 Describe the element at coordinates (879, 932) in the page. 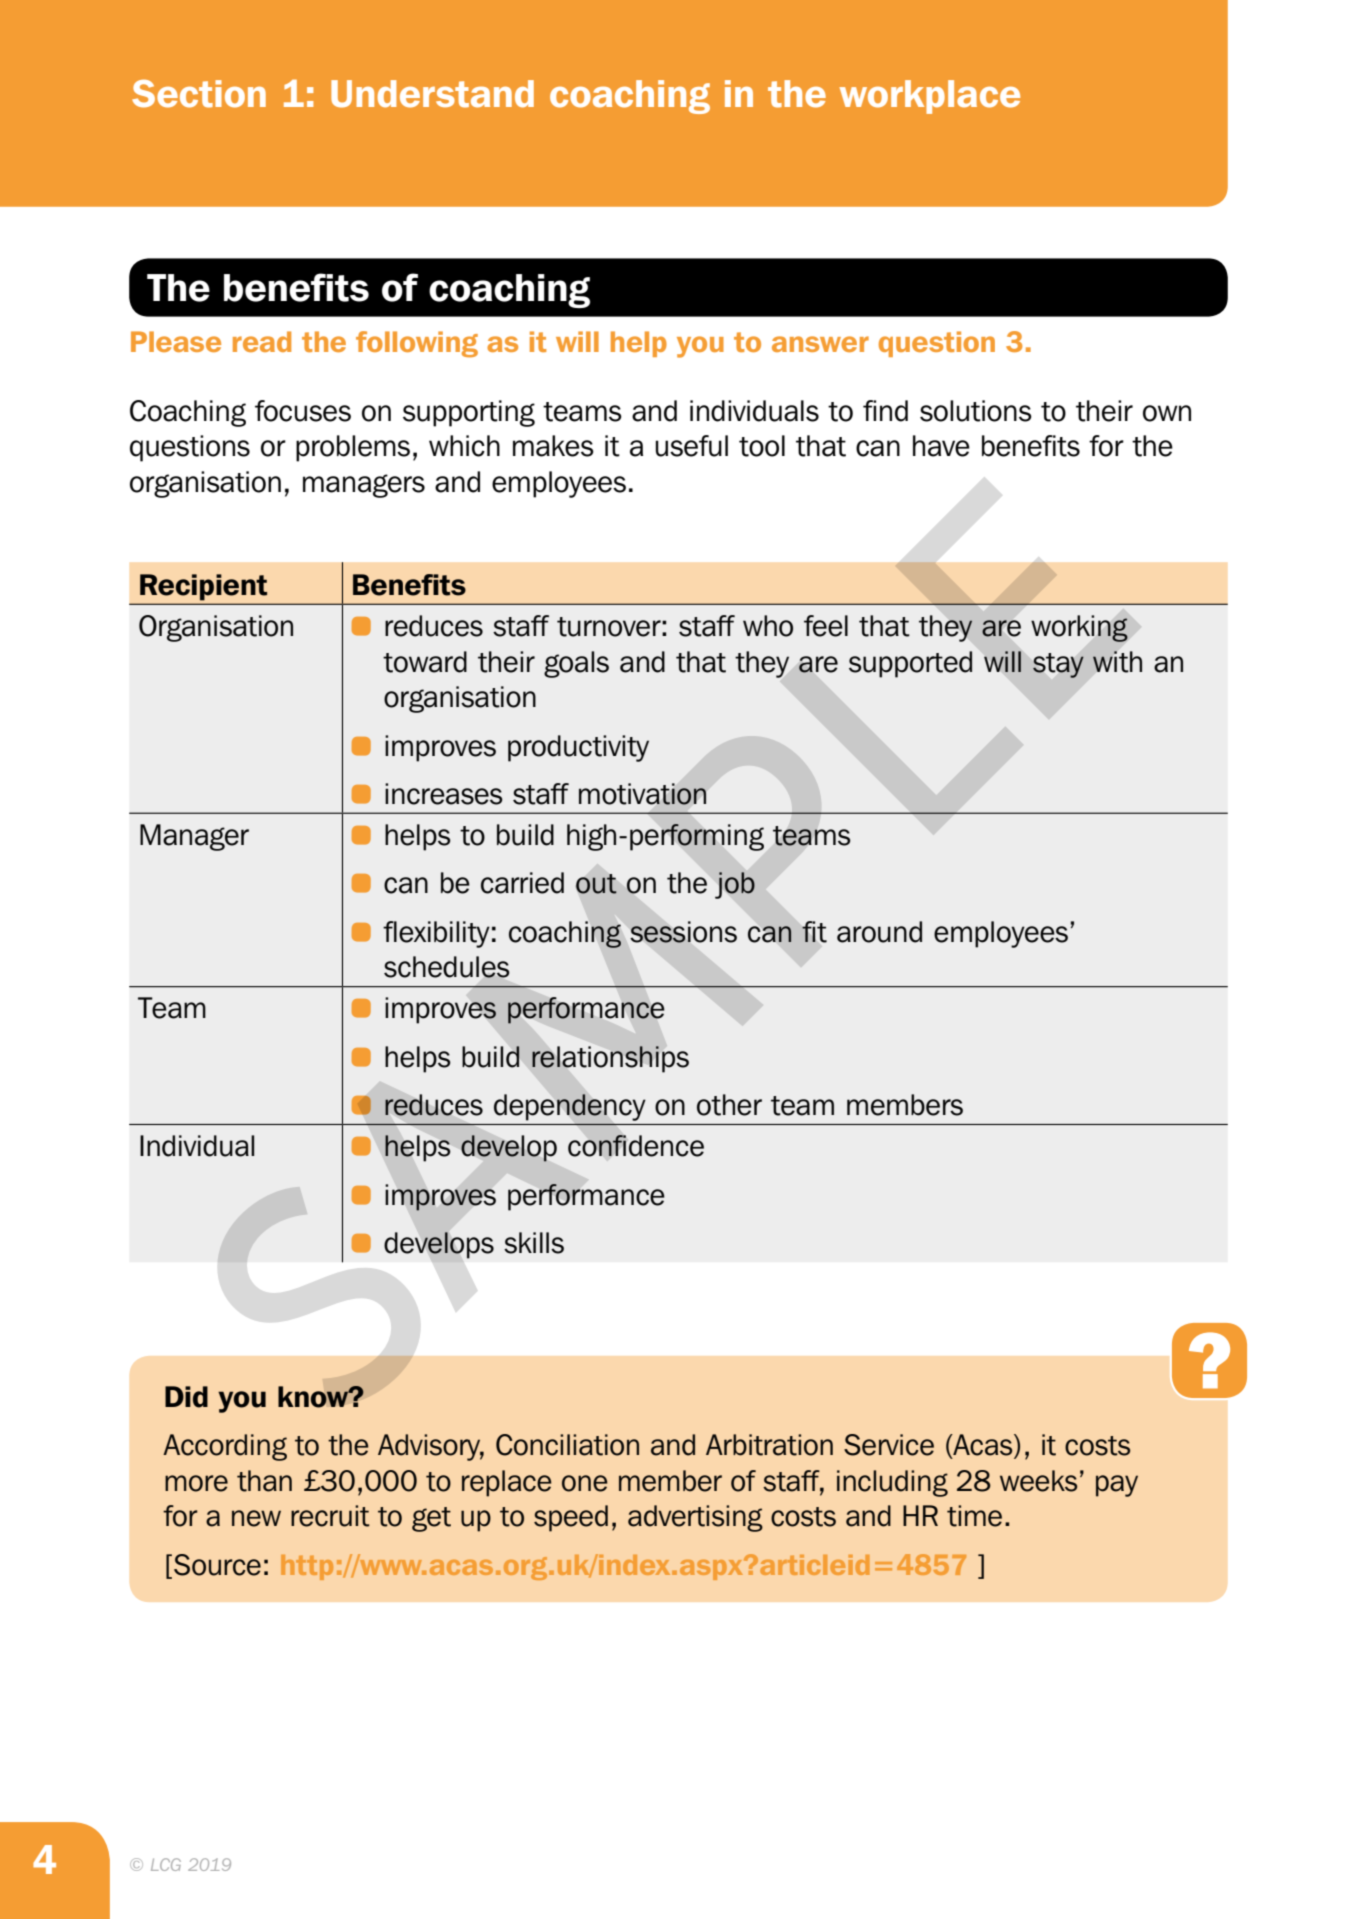

I see `around` at that location.
